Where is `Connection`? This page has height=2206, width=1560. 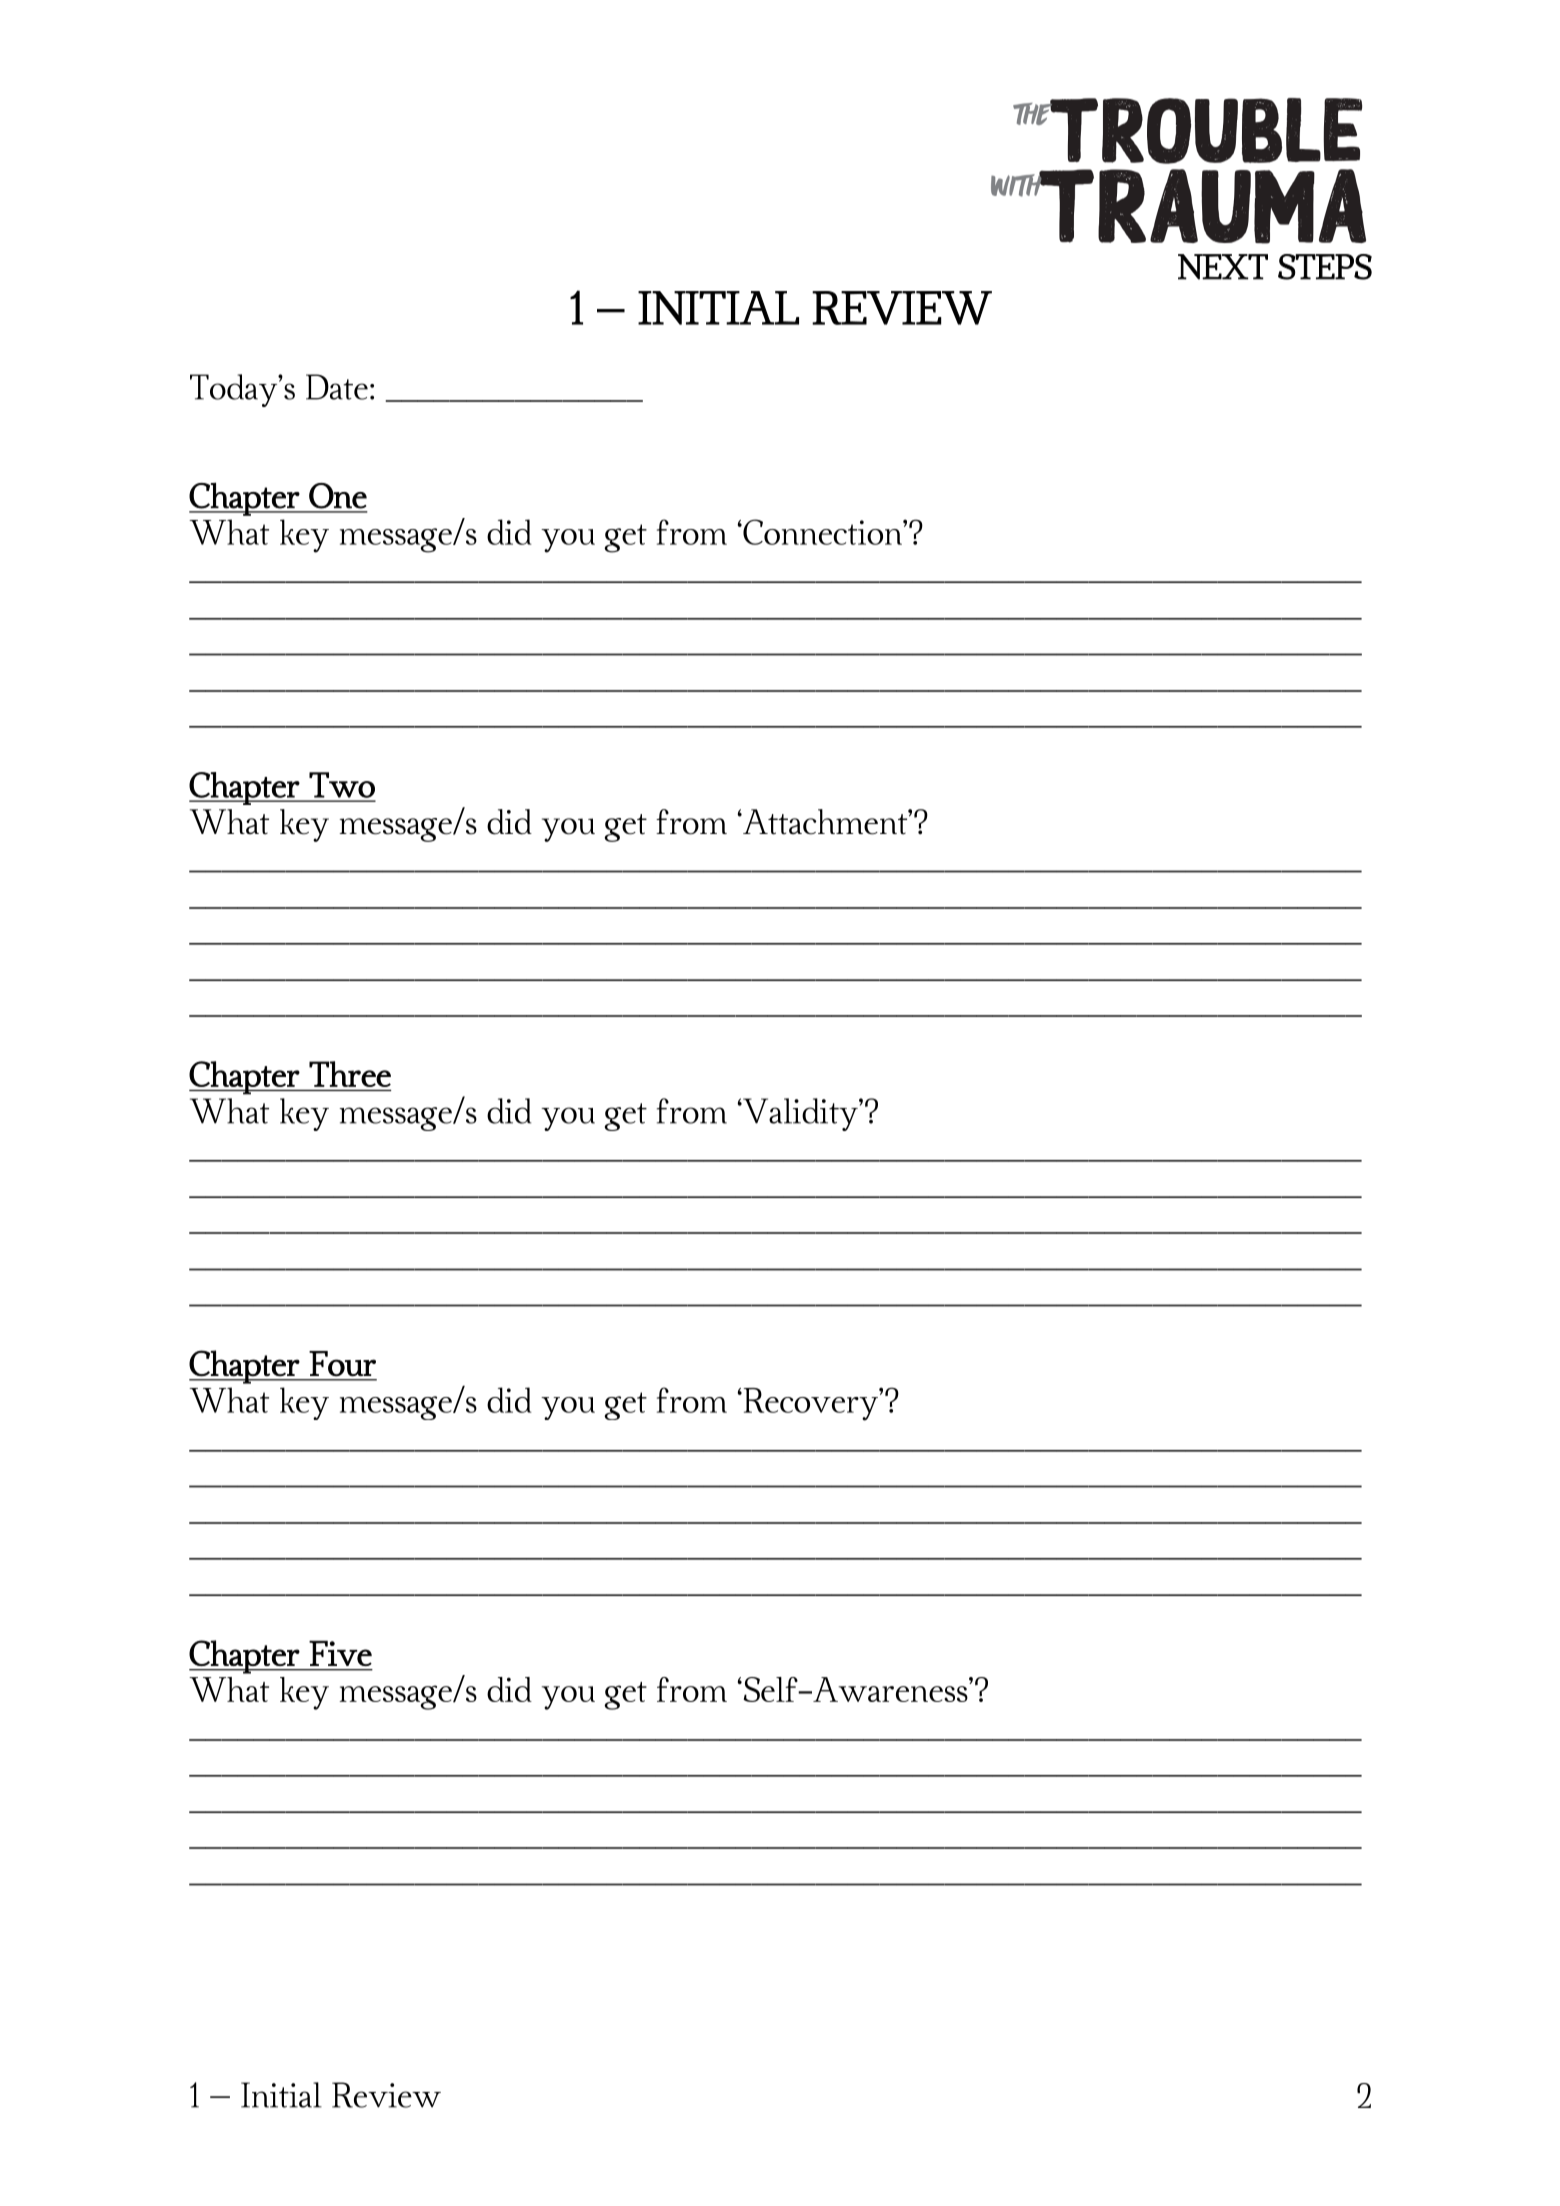
Connection is located at coordinates (822, 532).
